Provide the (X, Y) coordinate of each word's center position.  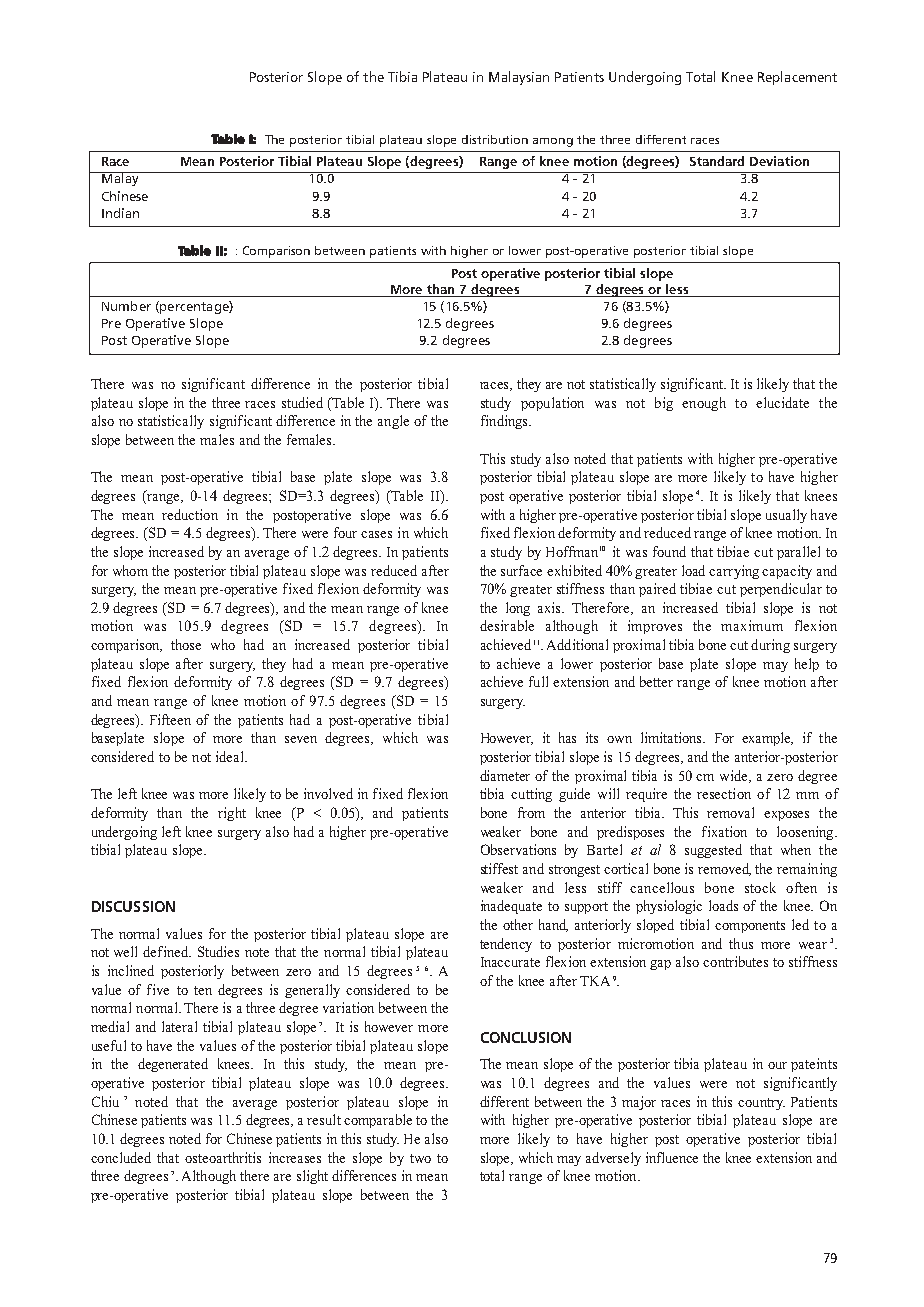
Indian (120, 213)
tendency (506, 945)
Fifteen (170, 719)
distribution (495, 139)
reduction (190, 514)
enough (704, 404)
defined (167, 951)
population (552, 404)
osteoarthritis (223, 1157)
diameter (505, 775)
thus (741, 943)
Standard (717, 161)
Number (126, 306)
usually (786, 516)
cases (376, 534)
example (767, 739)
